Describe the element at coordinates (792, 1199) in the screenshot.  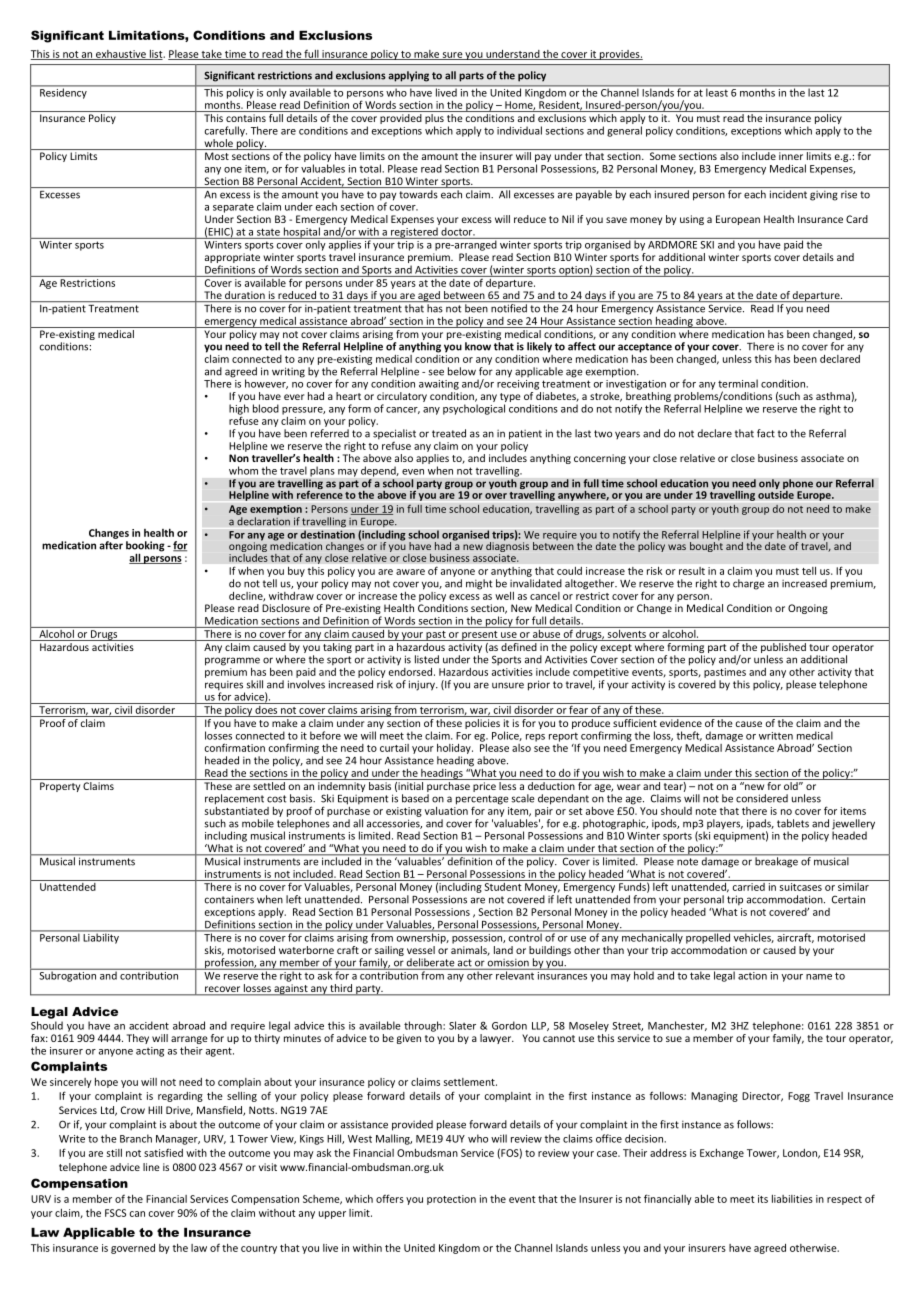
I see `liabilities` at that location.
